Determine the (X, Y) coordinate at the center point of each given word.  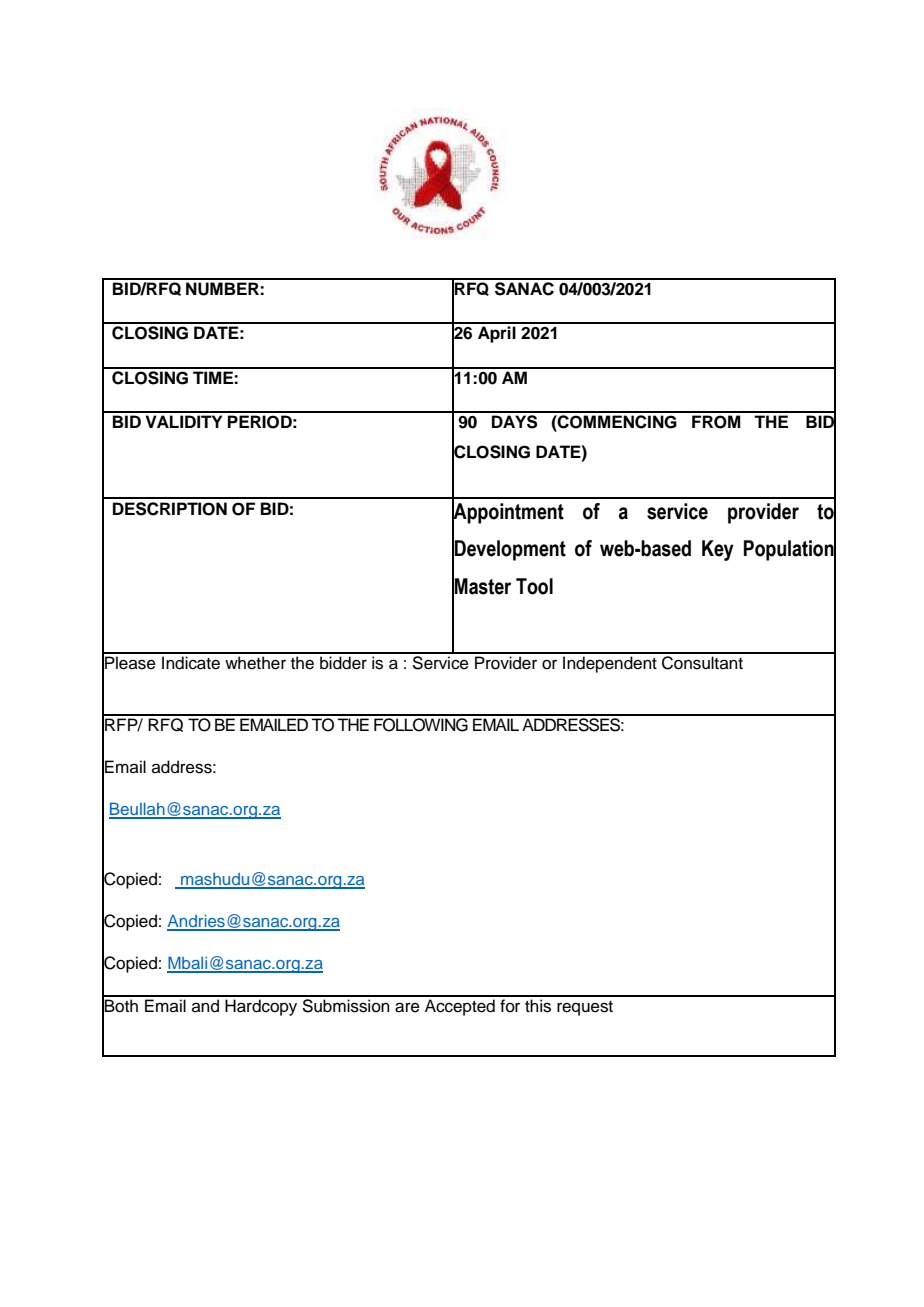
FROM (716, 422)
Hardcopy (261, 1007)
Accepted (460, 1007)
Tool (534, 586)
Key (718, 550)
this (538, 1006)
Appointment (508, 513)
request (585, 1008)
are (407, 1007)
